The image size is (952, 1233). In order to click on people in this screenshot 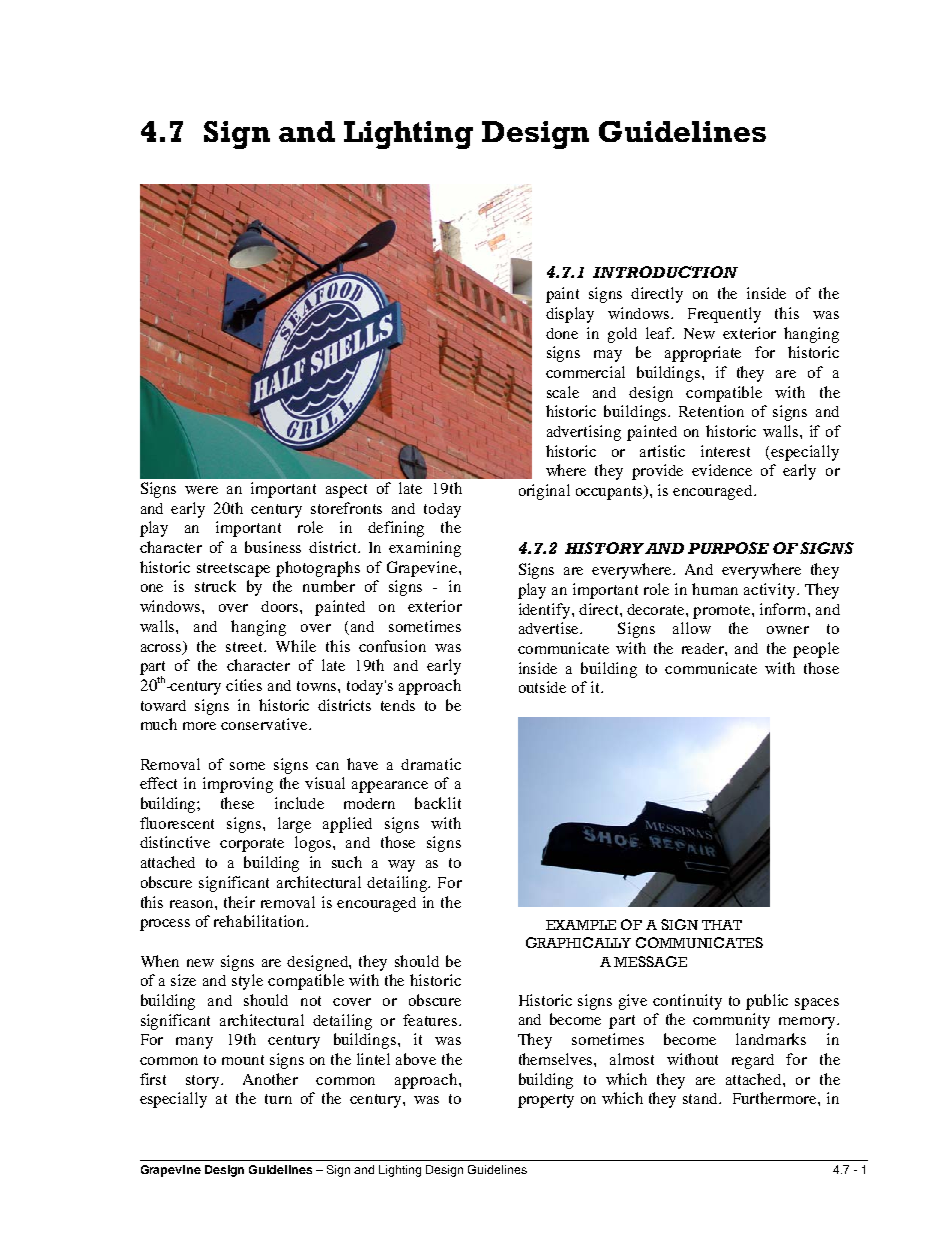, I will do `click(816, 650)`.
